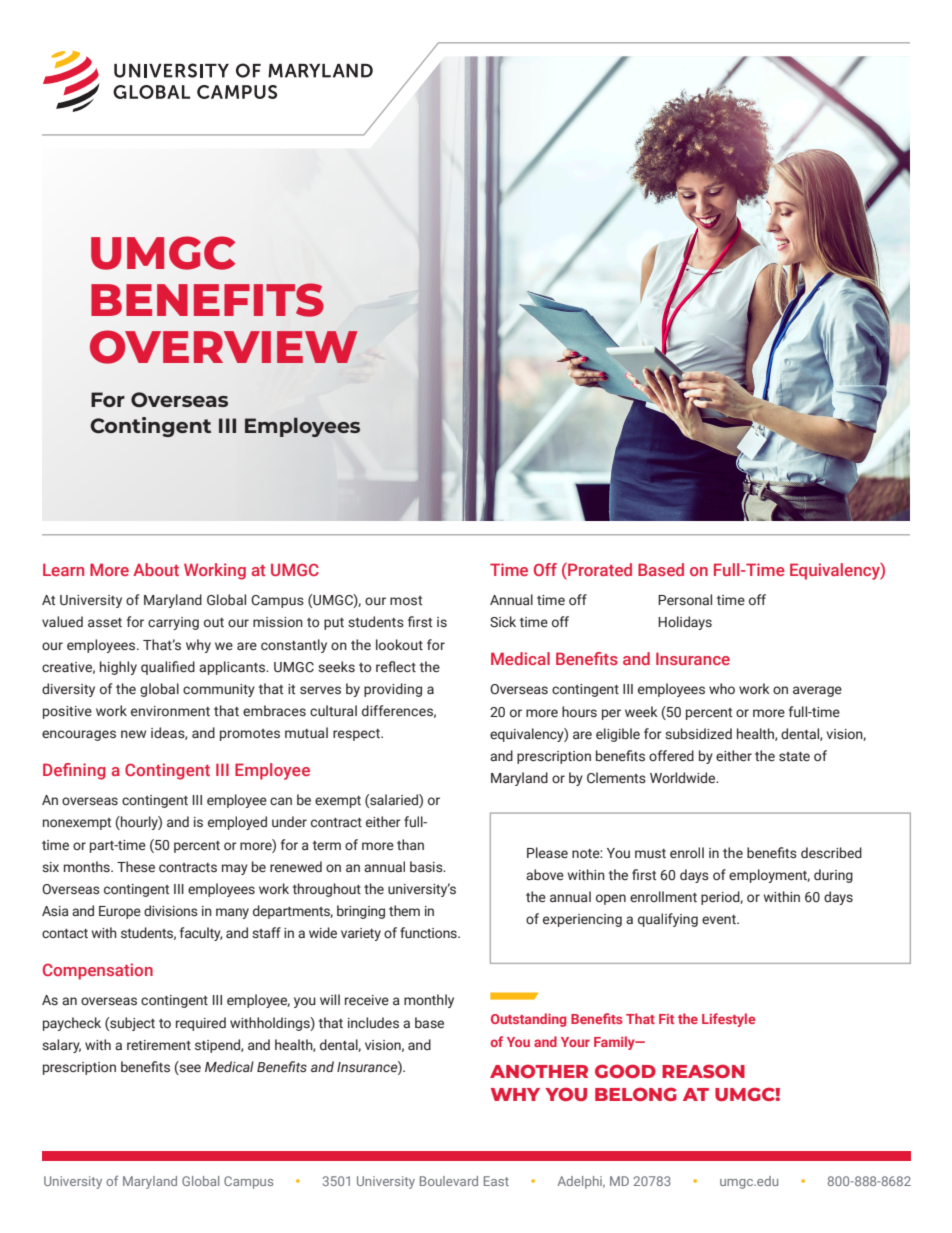 The width and height of the image is (952, 1233). I want to click on state, so click(794, 757).
